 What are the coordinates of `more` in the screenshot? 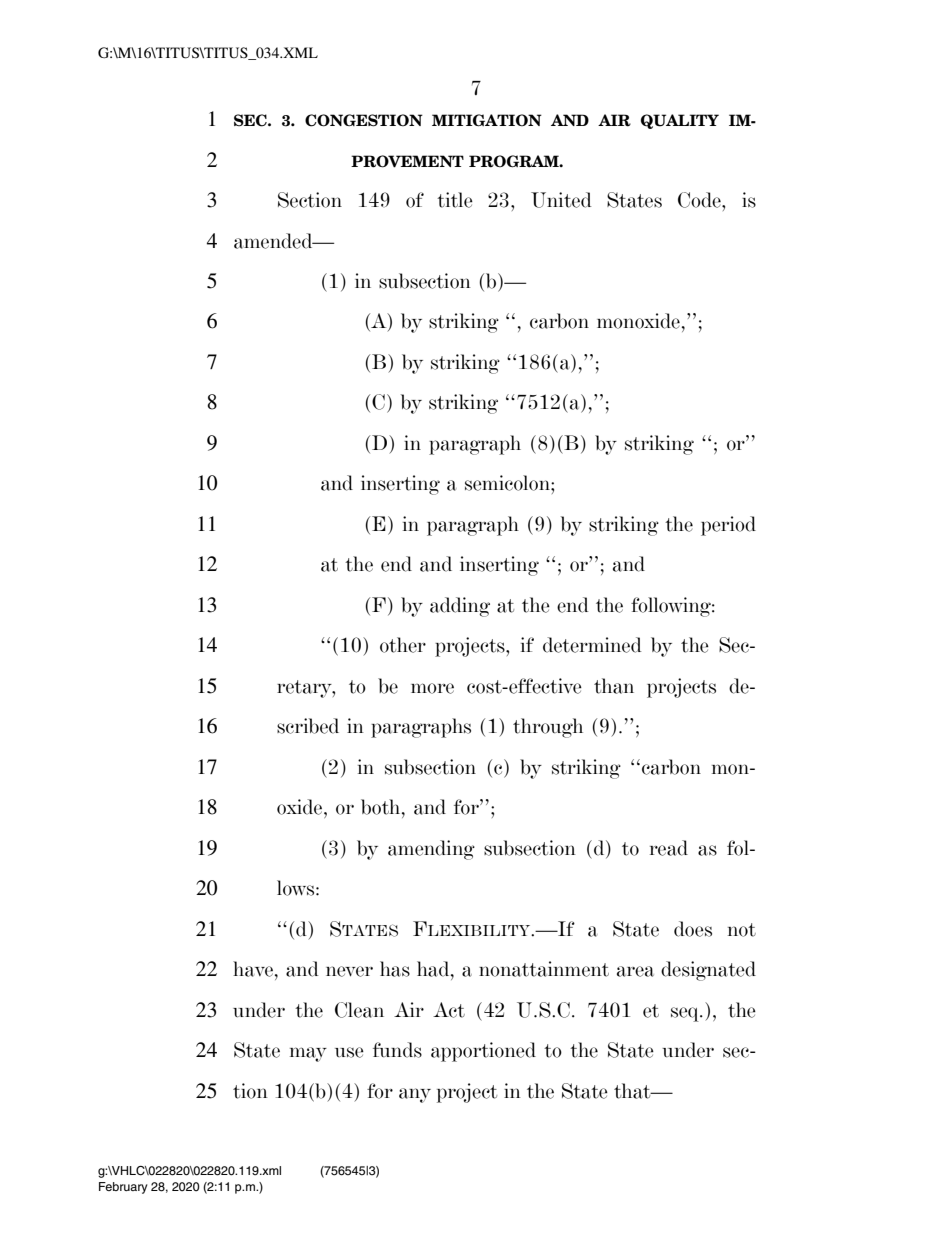 It's located at (432, 688).
